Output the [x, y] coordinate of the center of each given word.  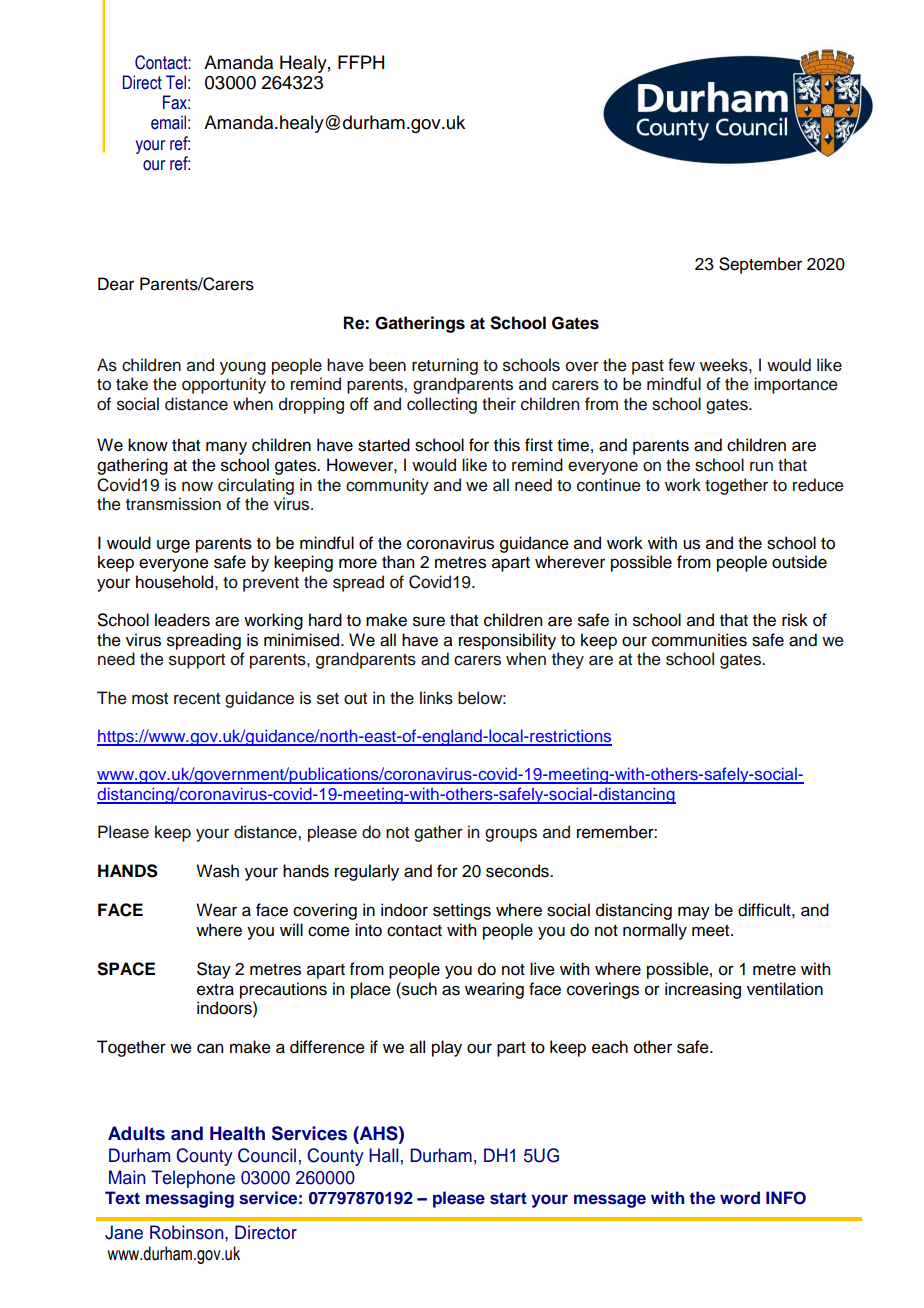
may [694, 913]
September [760, 265]
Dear [116, 284]
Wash [217, 871]
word [740, 1198]
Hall [384, 1155]
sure [429, 621]
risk [795, 620]
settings [462, 911]
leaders [182, 620]
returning [445, 366]
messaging [190, 1199]
